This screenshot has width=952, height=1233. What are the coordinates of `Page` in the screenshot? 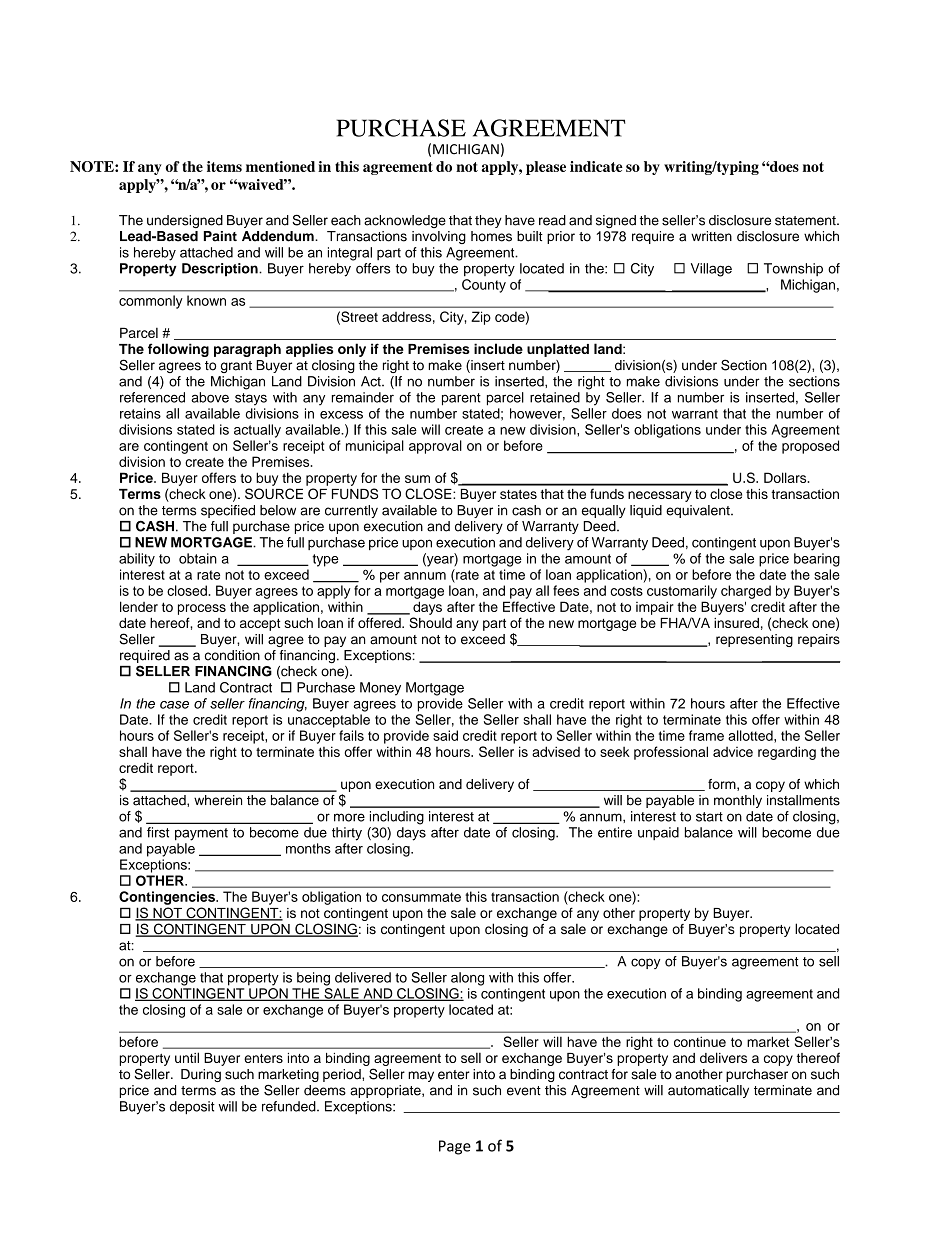 It's located at (455, 1147).
